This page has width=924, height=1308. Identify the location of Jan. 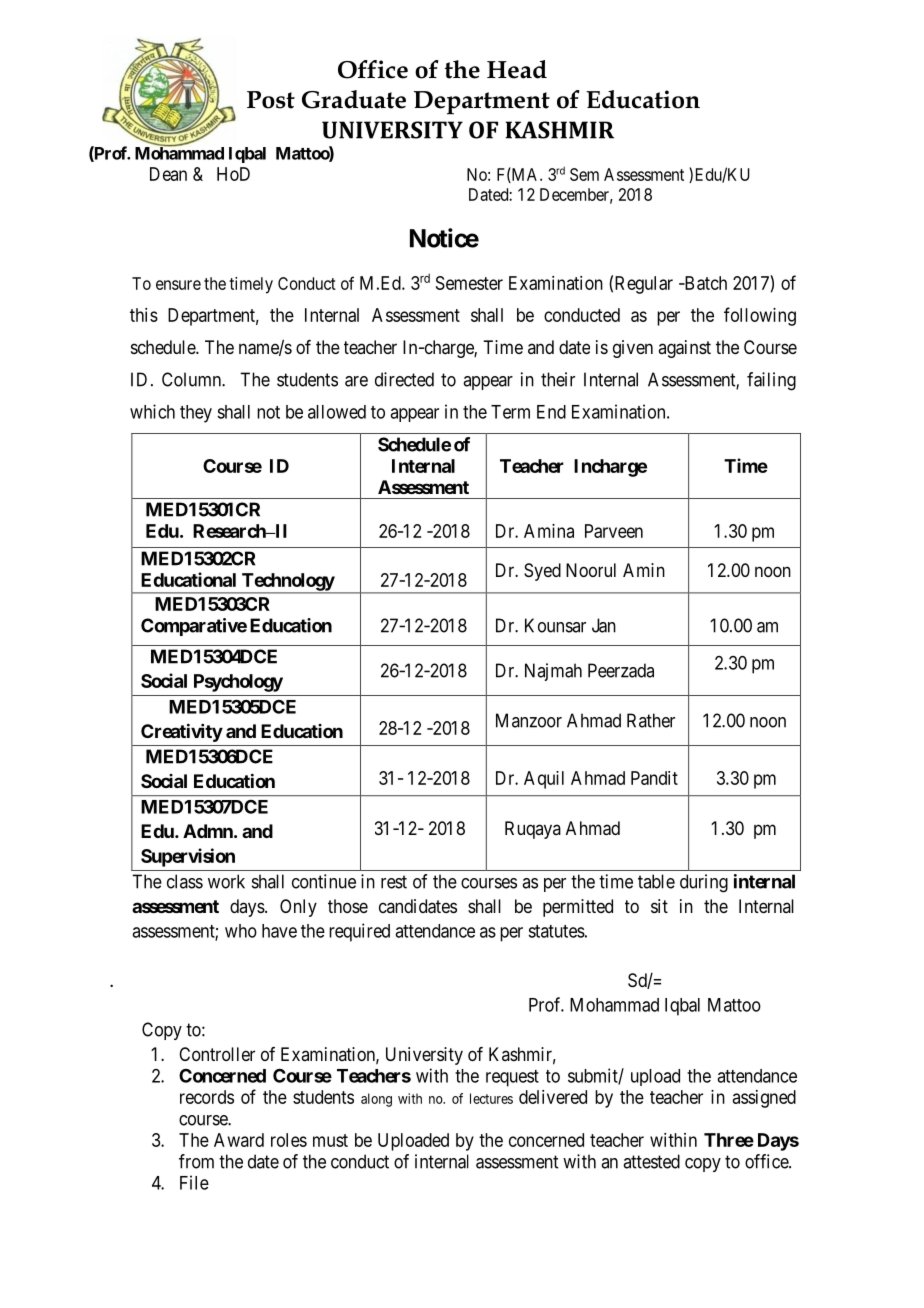
(604, 625).
